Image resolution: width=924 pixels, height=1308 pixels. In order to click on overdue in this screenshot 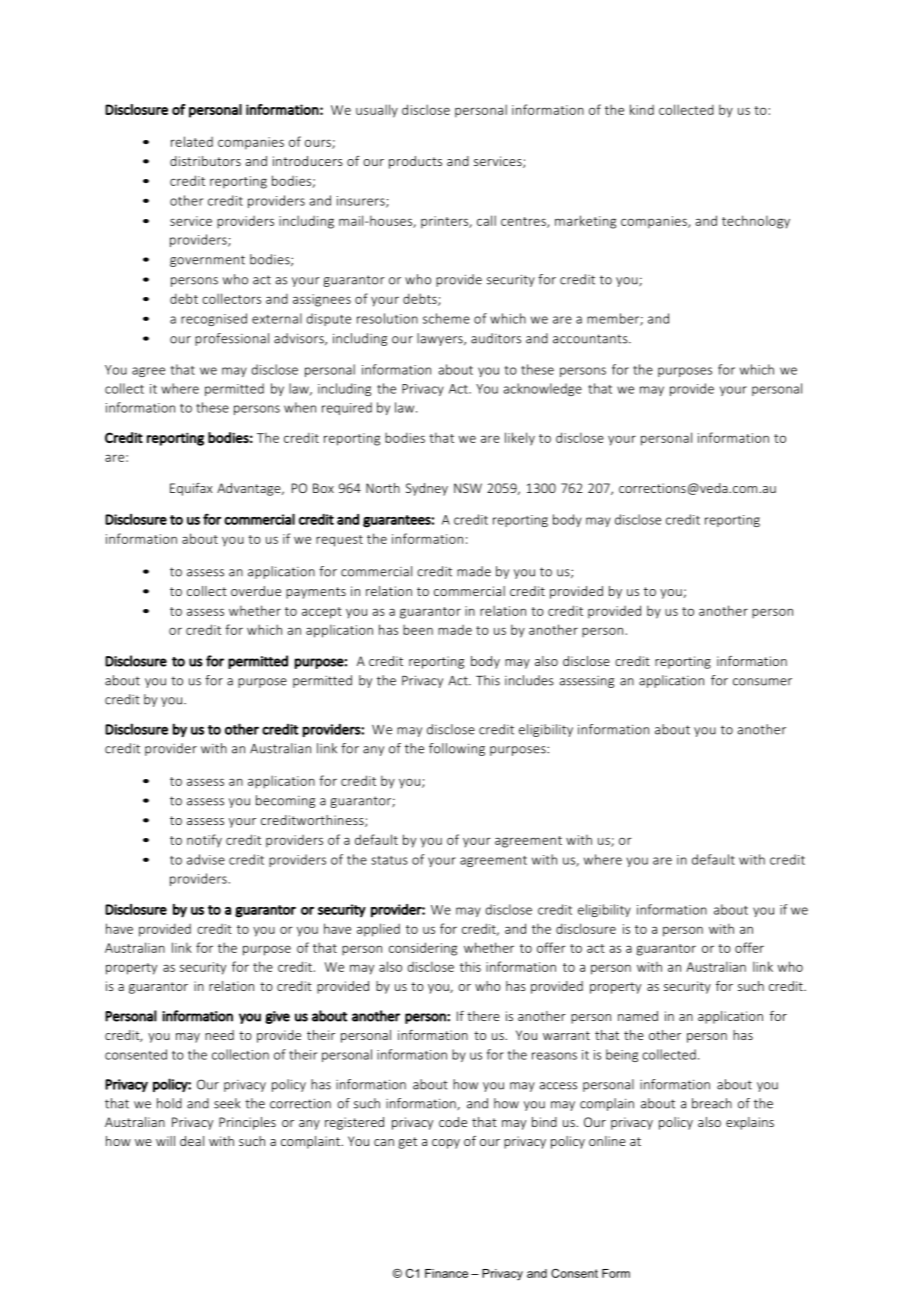, I will do `click(256, 591)`.
